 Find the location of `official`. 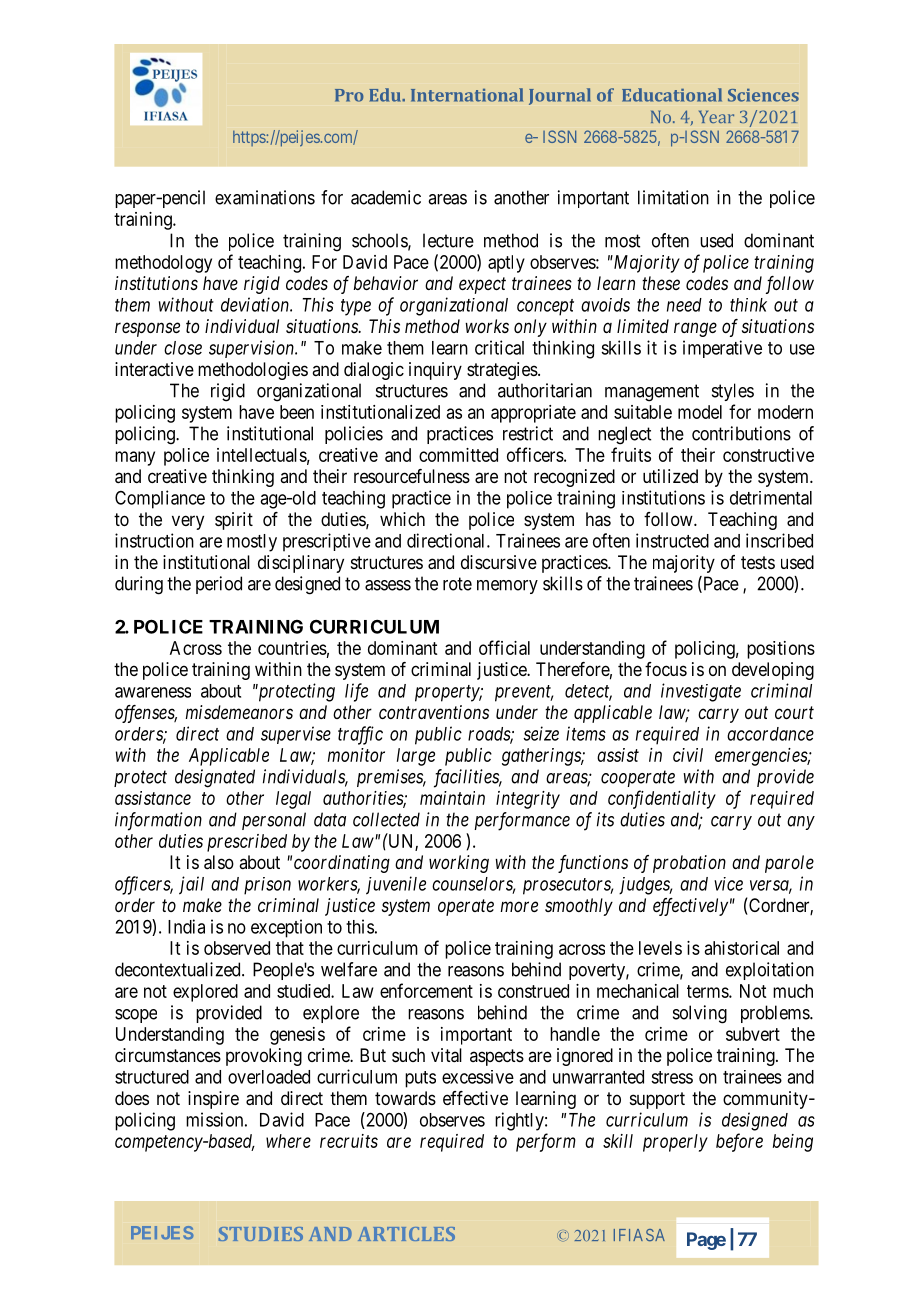

official is located at coordinates (504, 647).
